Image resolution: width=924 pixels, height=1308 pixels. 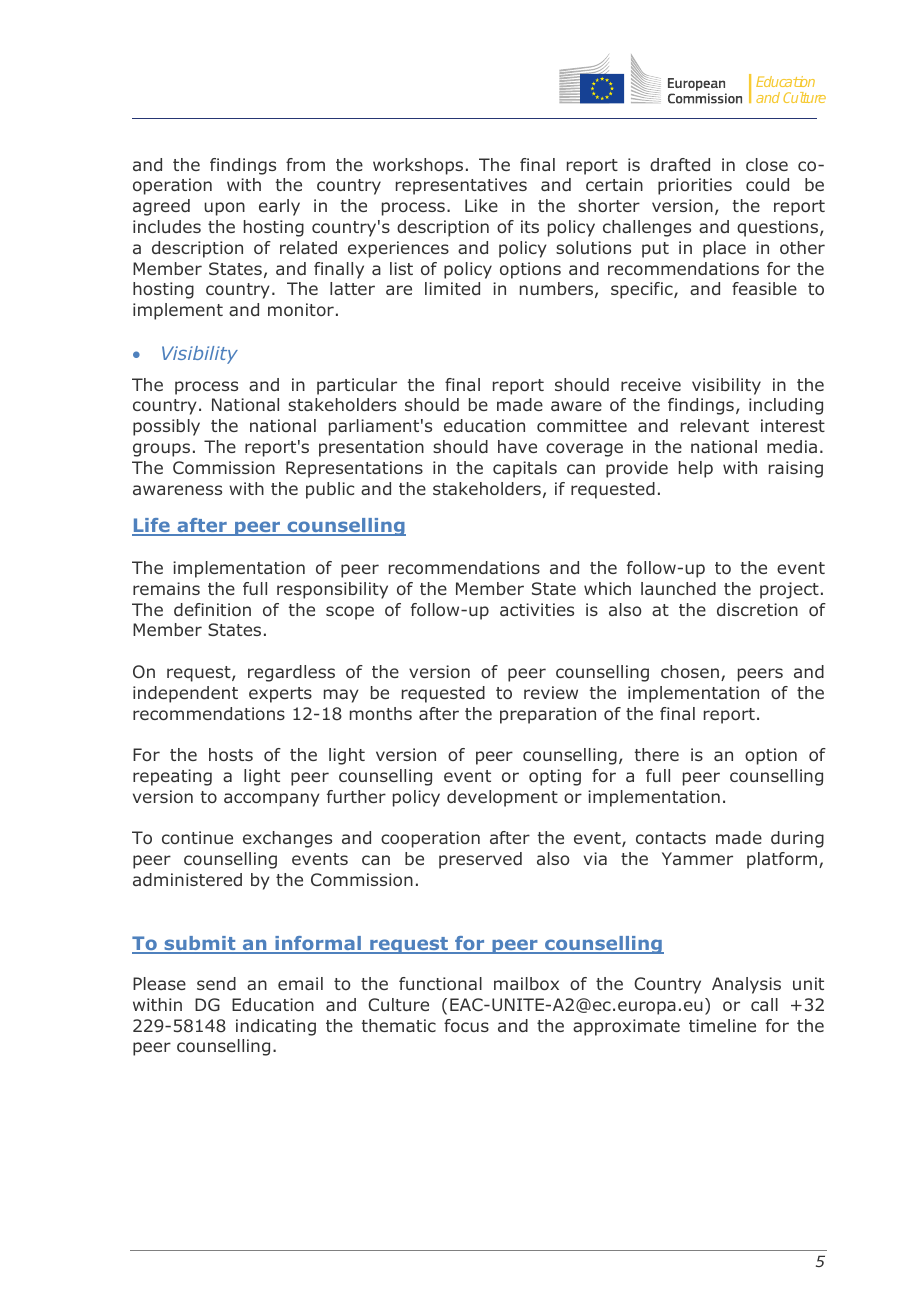 I want to click on contacts, so click(x=671, y=838).
